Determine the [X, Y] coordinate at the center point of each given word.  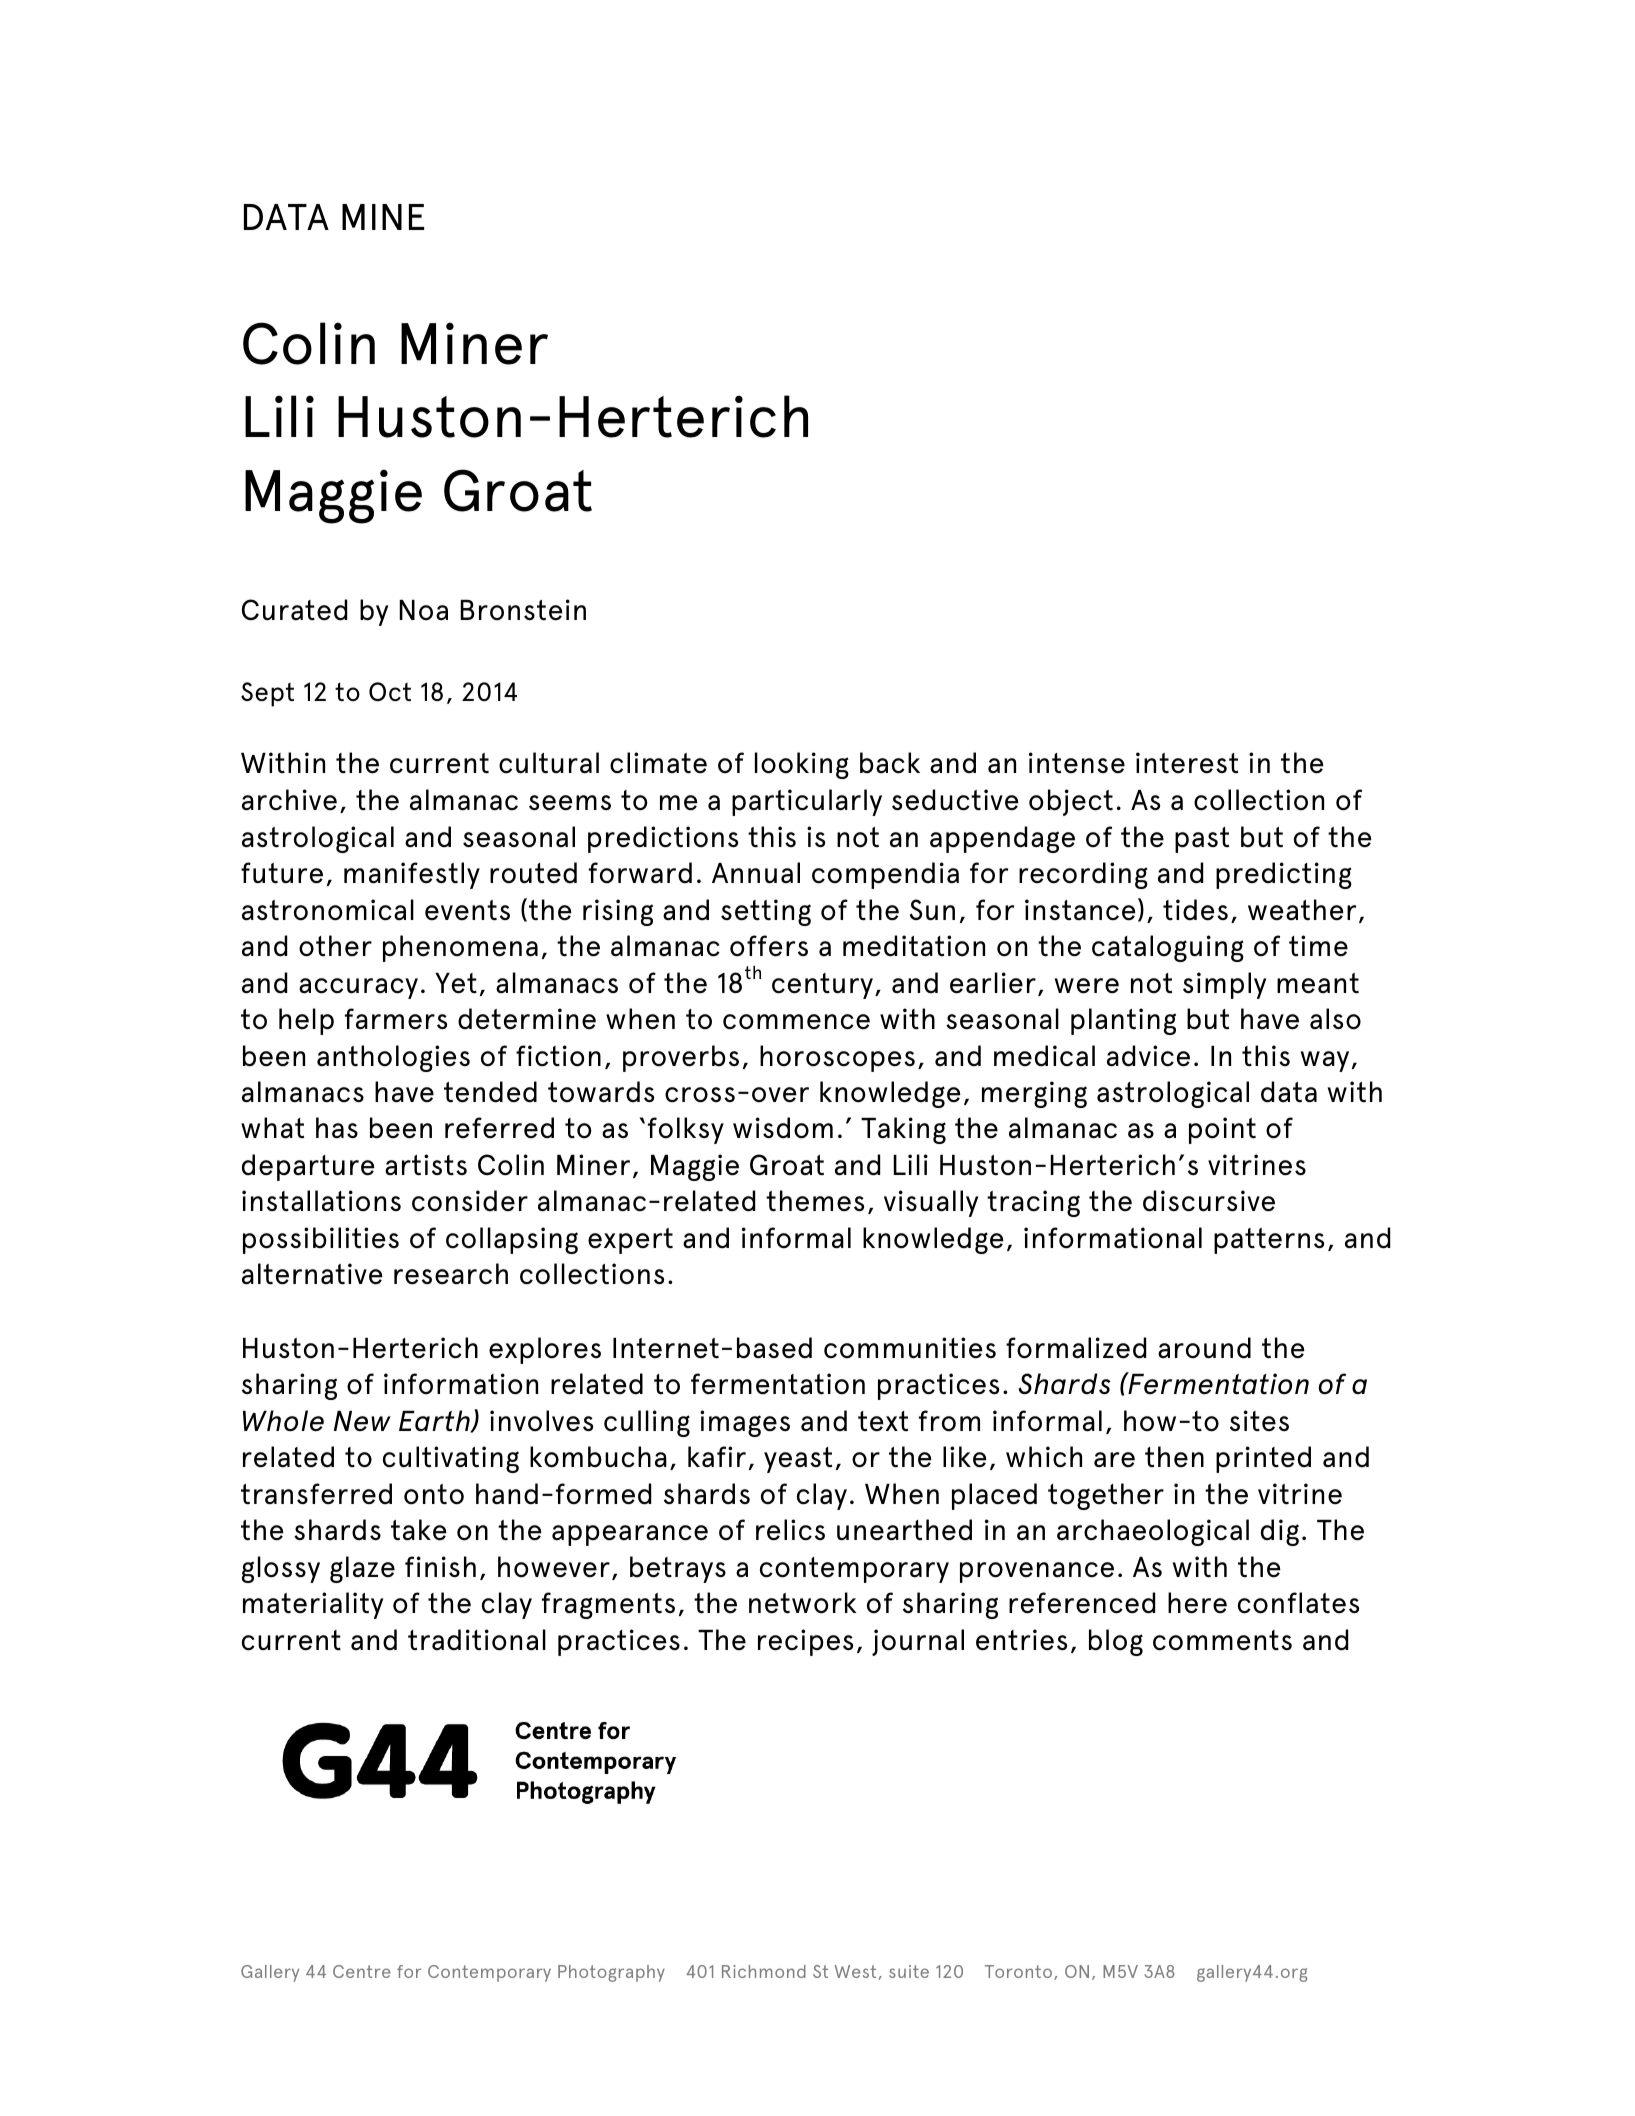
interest [1187, 763]
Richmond [764, 1971]
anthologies [393, 1058]
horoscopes [837, 1058]
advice [1148, 1056]
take [419, 1530]
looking [802, 765]
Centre [362, 1971]
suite [909, 1971]
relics [790, 1530]
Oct [390, 691]
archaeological [1153, 1532]
